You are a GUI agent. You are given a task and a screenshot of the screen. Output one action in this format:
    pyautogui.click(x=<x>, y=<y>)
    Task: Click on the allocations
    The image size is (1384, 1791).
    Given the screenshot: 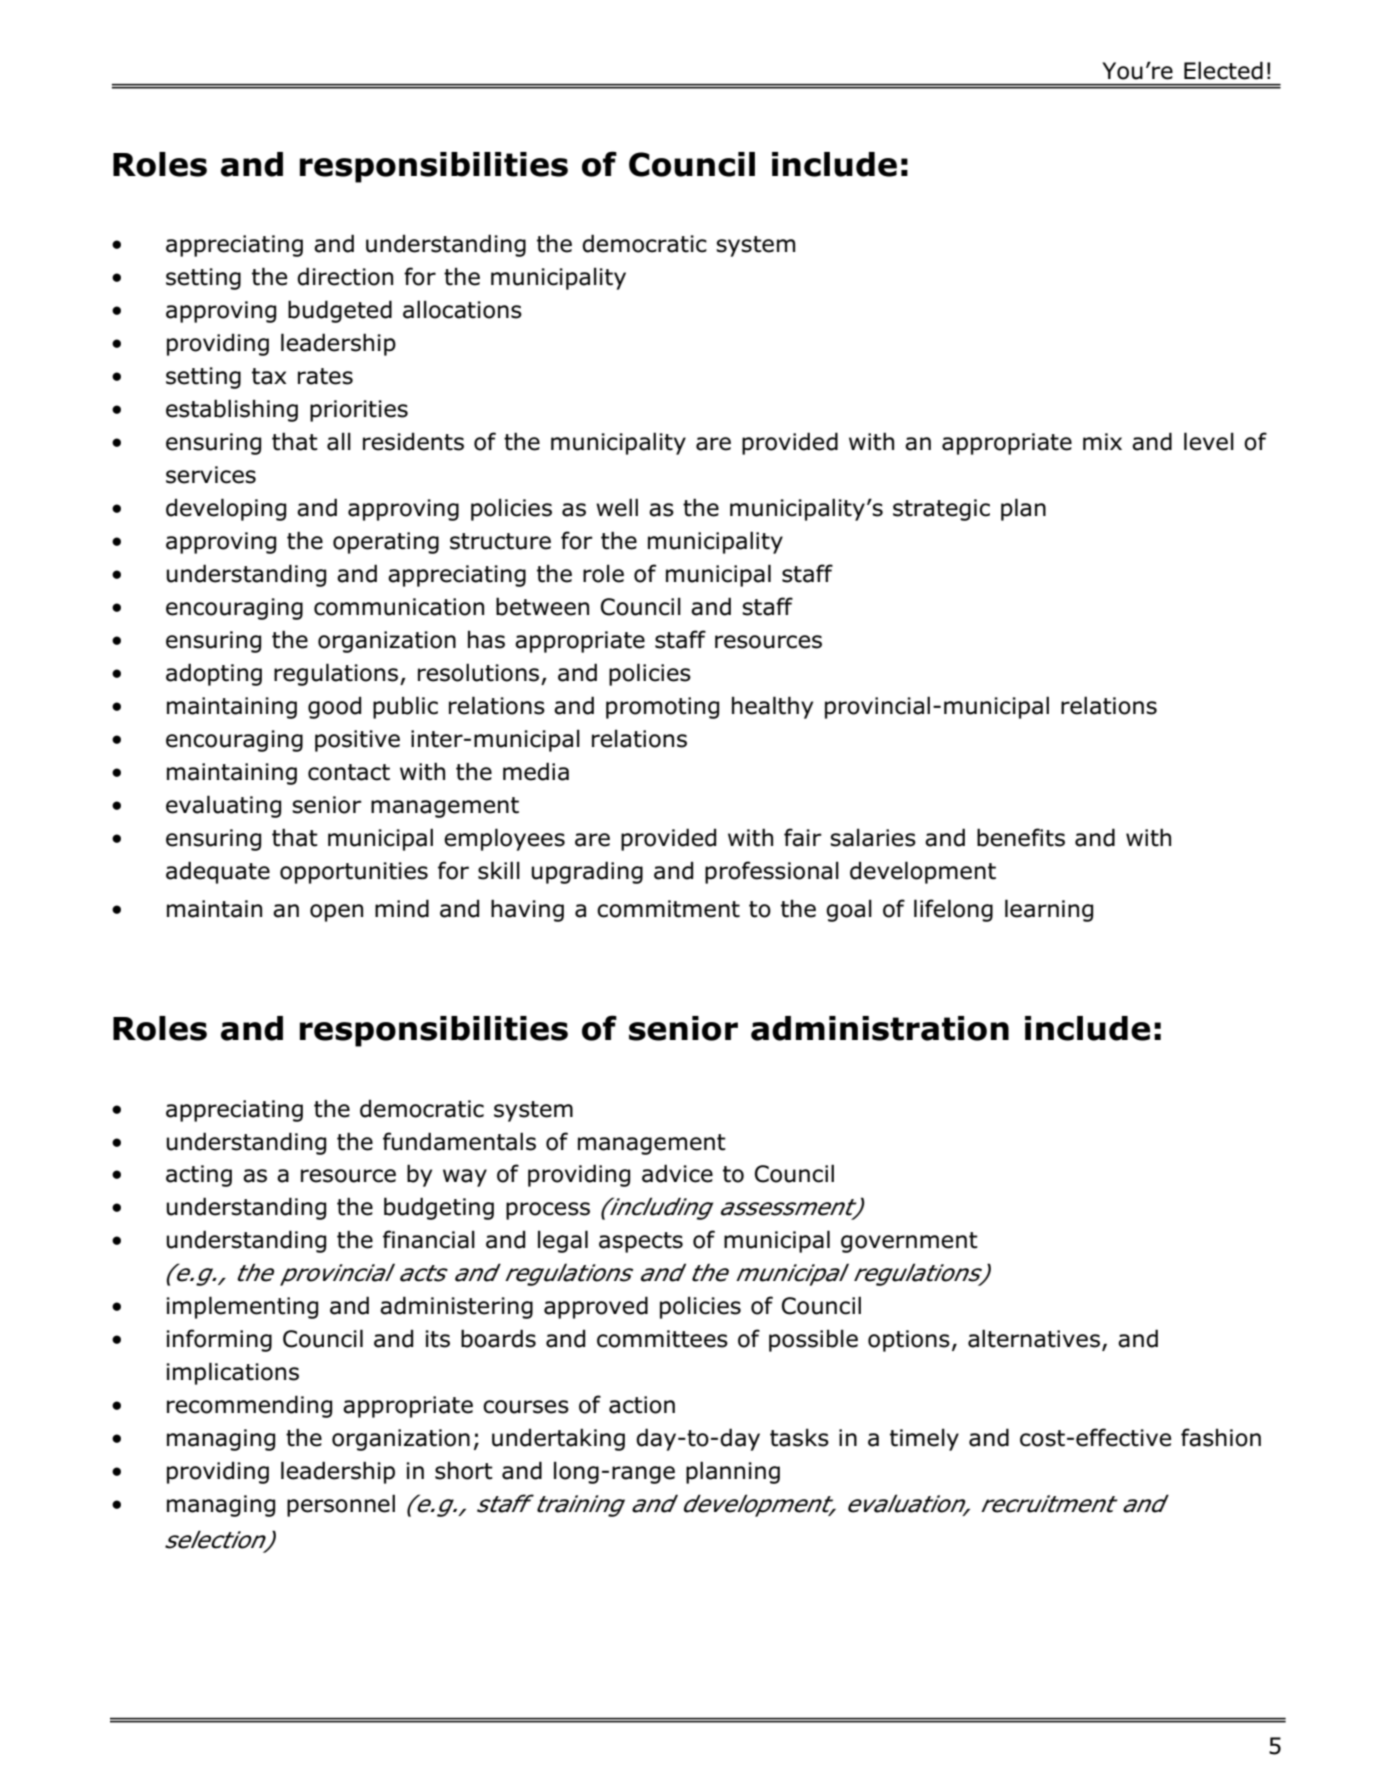 What is the action you would take?
    pyautogui.click(x=462, y=309)
